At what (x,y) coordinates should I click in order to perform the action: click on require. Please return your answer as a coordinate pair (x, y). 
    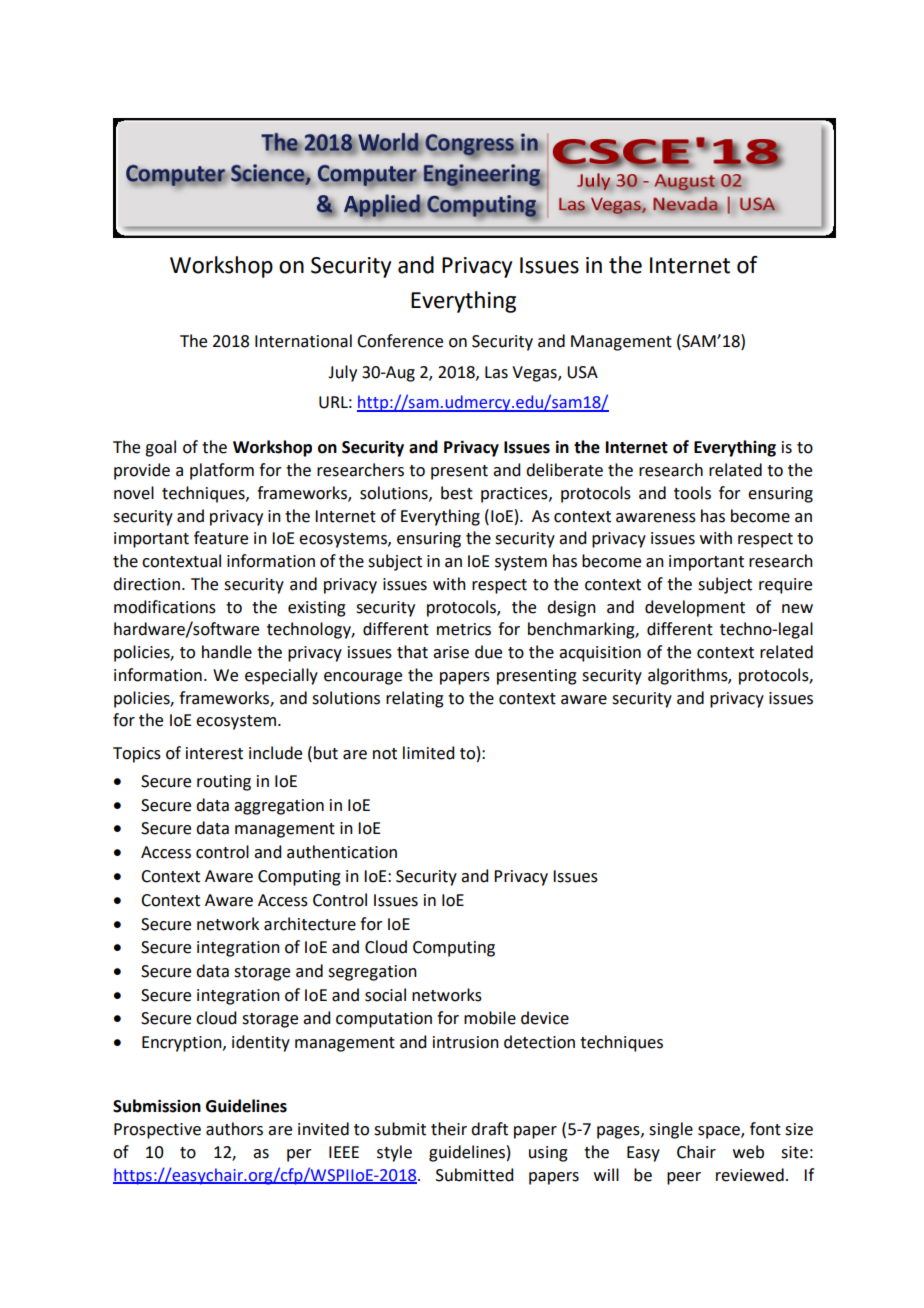
    Looking at the image, I should click on (785, 586).
